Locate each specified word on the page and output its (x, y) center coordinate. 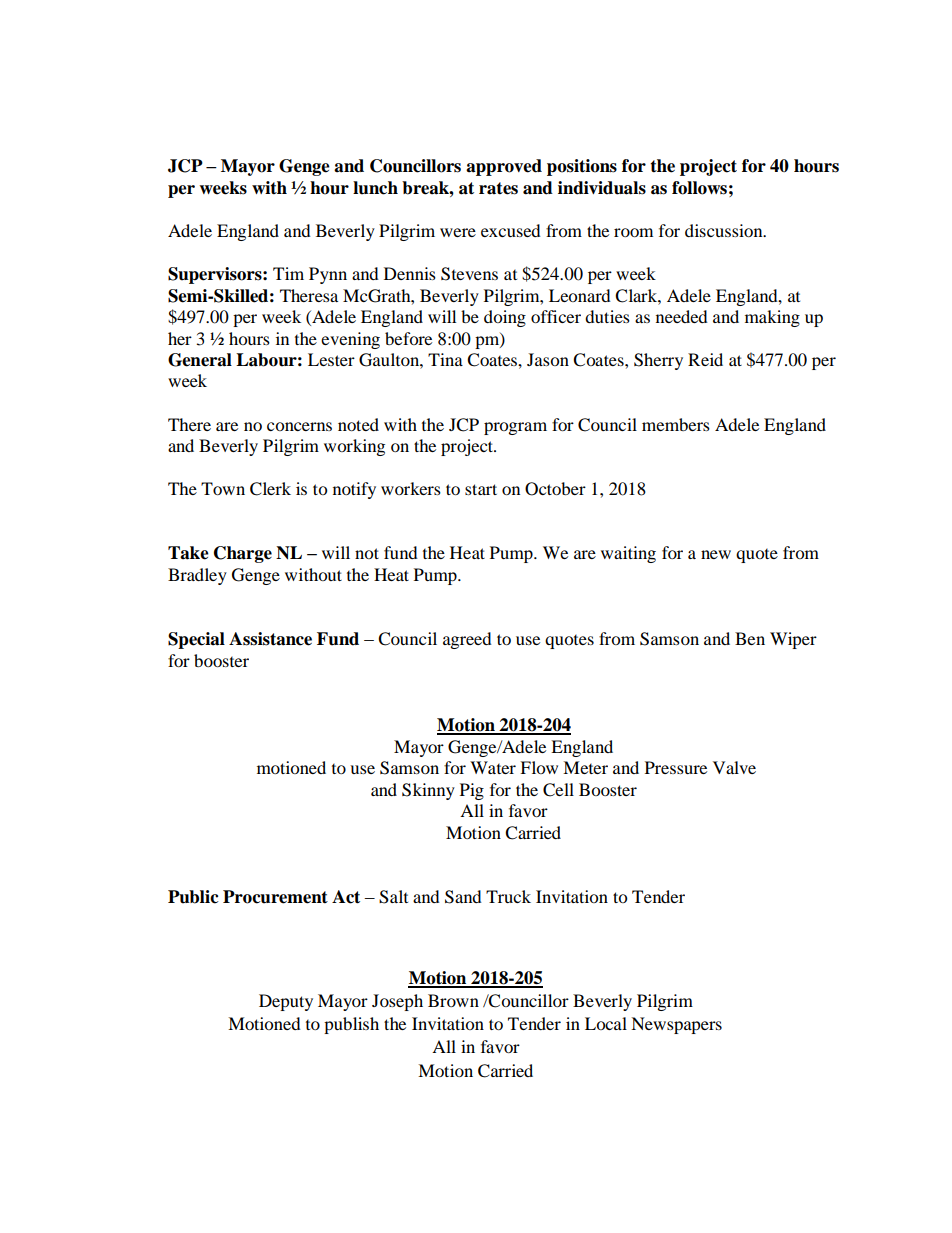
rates (498, 188)
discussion (725, 230)
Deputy (286, 1002)
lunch (375, 188)
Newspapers (676, 1025)
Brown (453, 1000)
